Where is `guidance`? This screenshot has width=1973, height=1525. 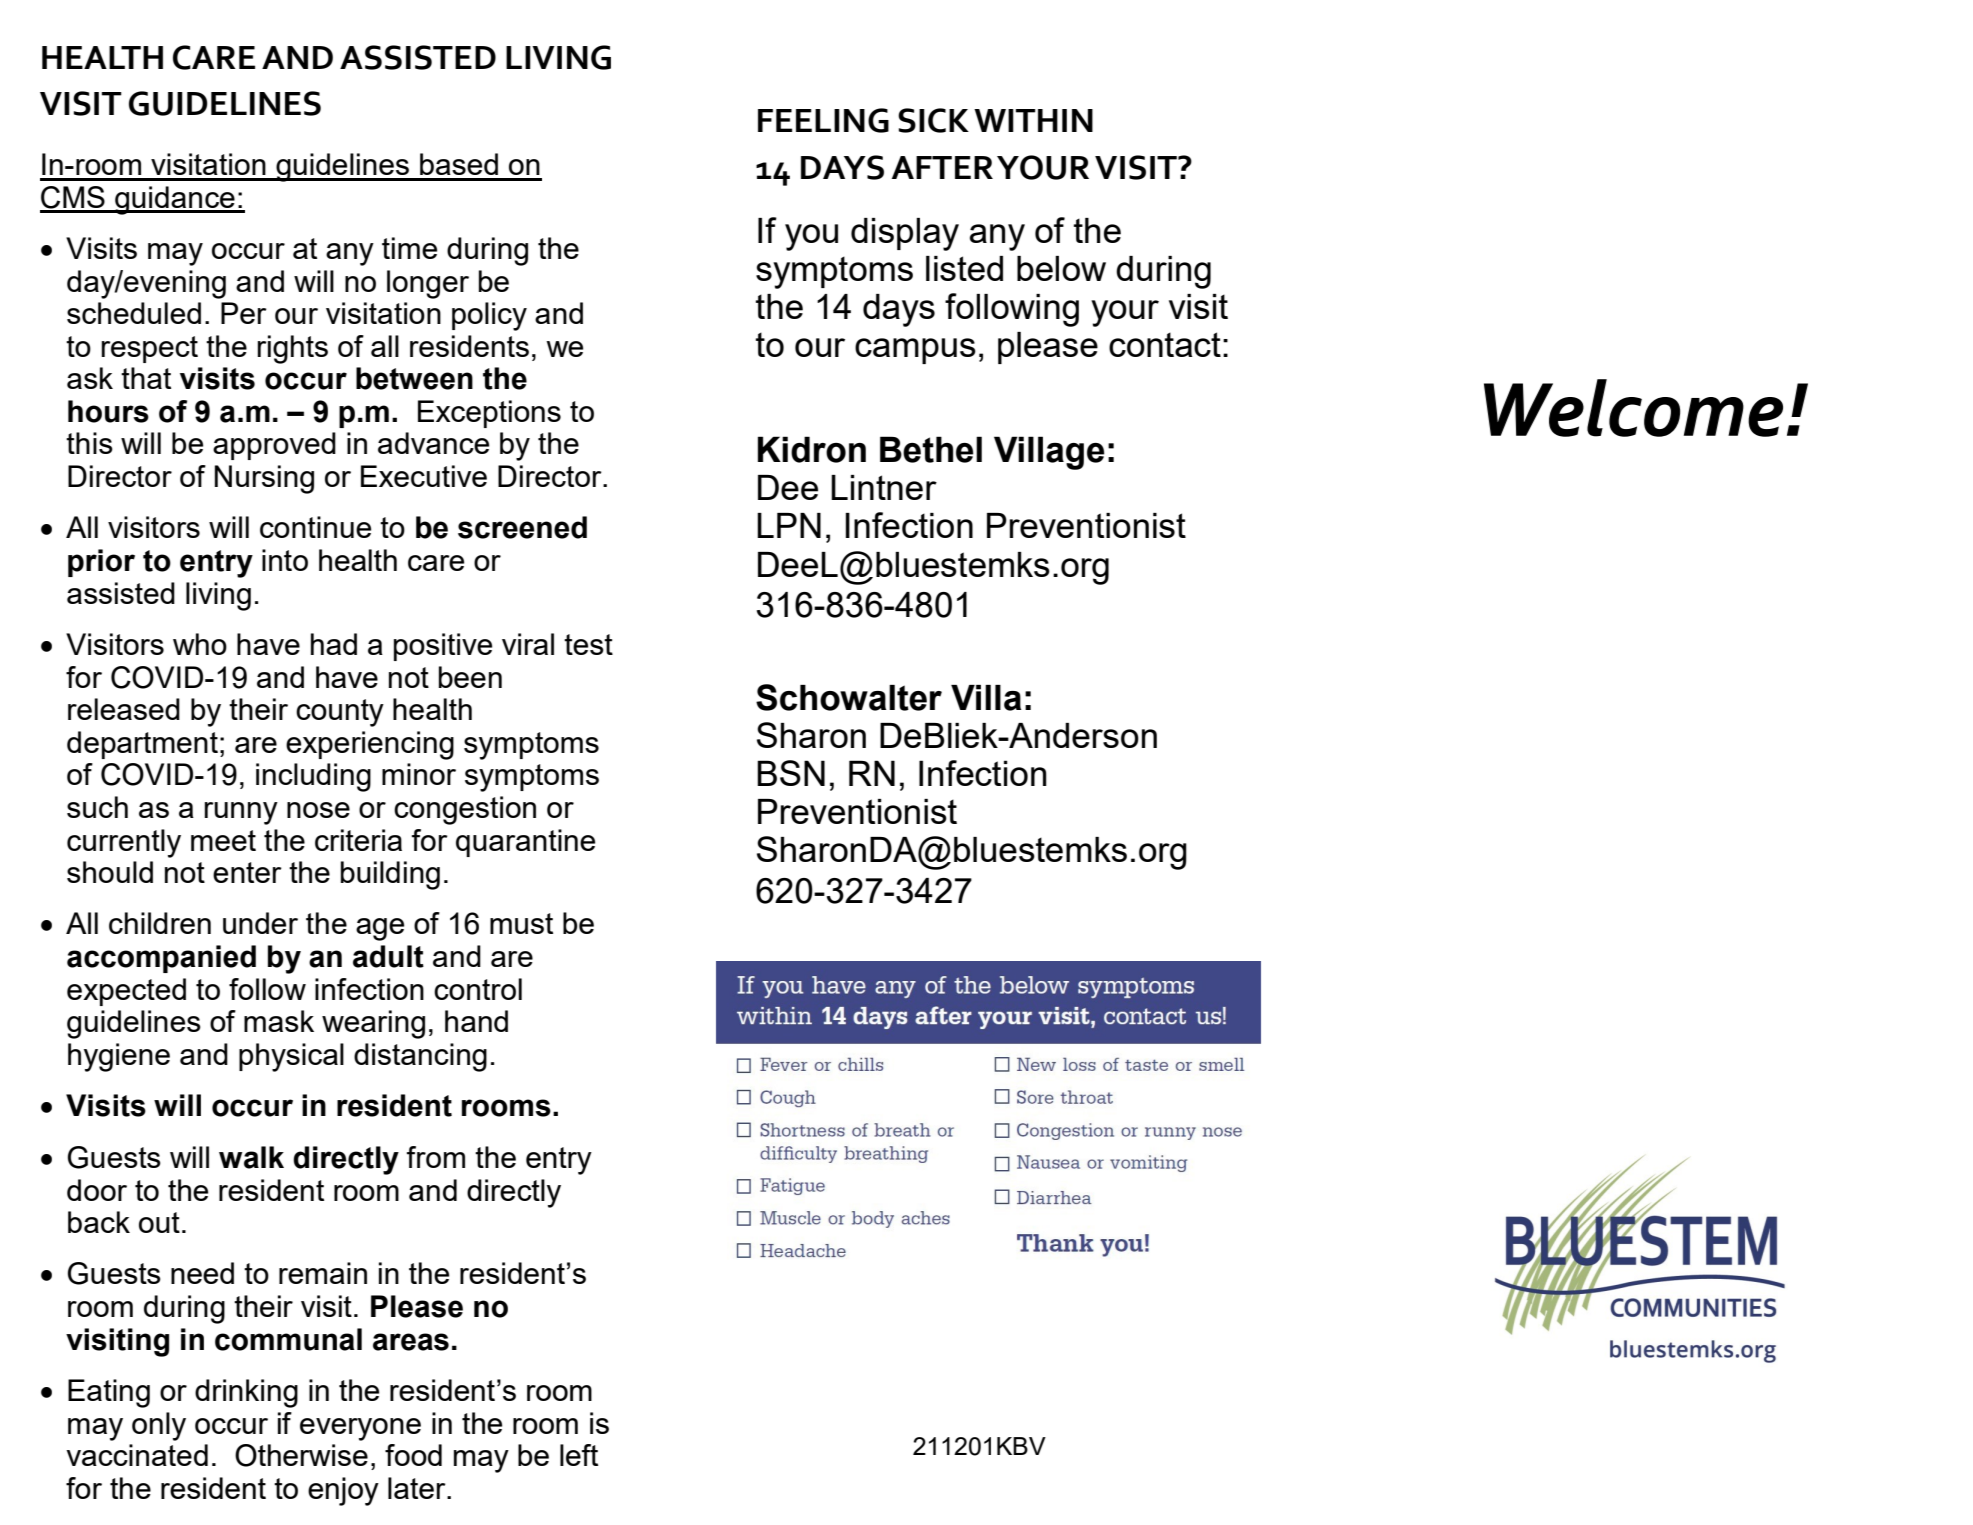 guidance is located at coordinates (175, 200).
